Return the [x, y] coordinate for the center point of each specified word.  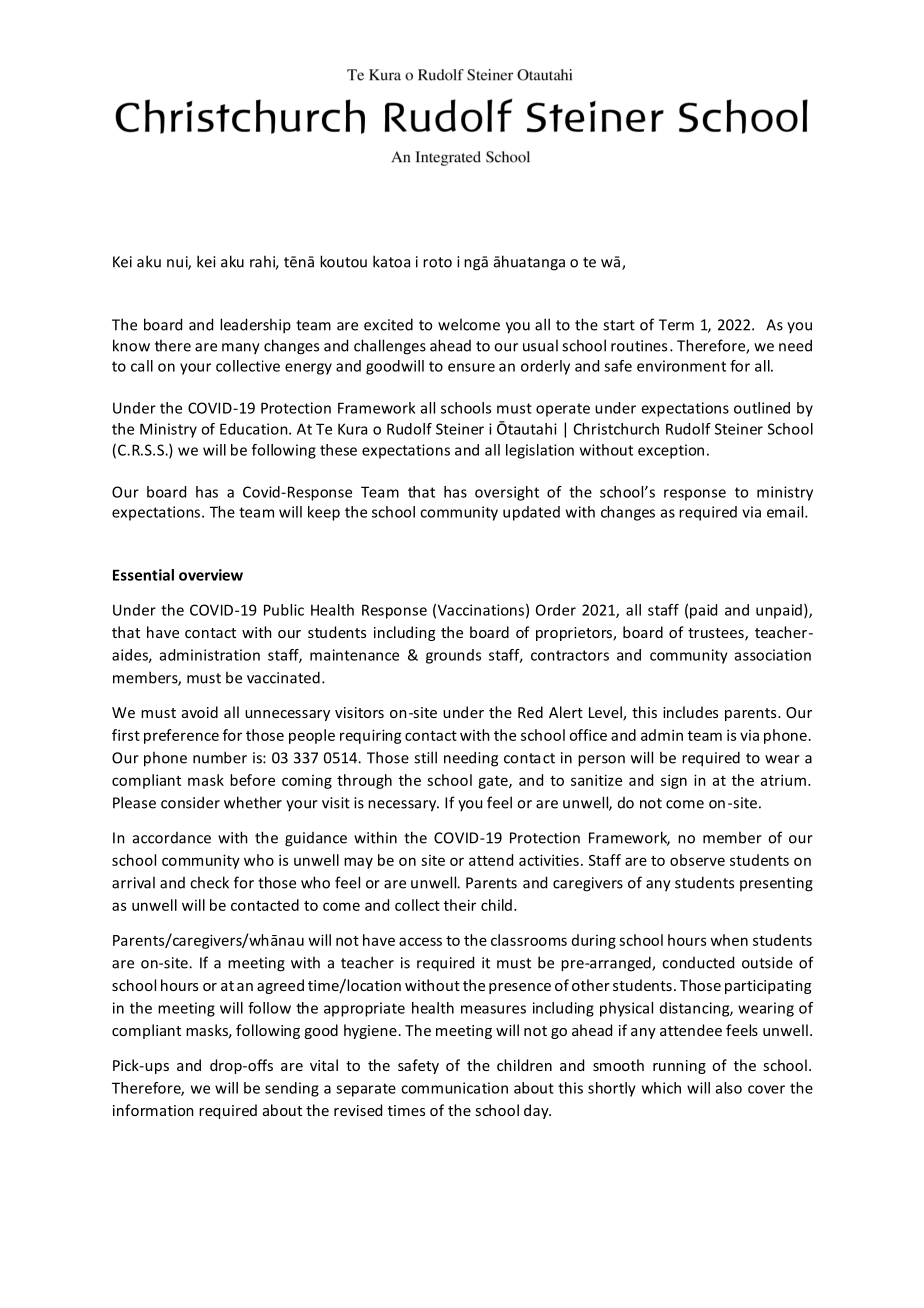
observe [697, 860]
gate [494, 782]
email [786, 512]
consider [190, 802]
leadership [255, 326]
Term [676, 325]
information [153, 1110]
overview [211, 575]
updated [531, 513]
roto [437, 262]
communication [454, 1088]
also [729, 1088]
